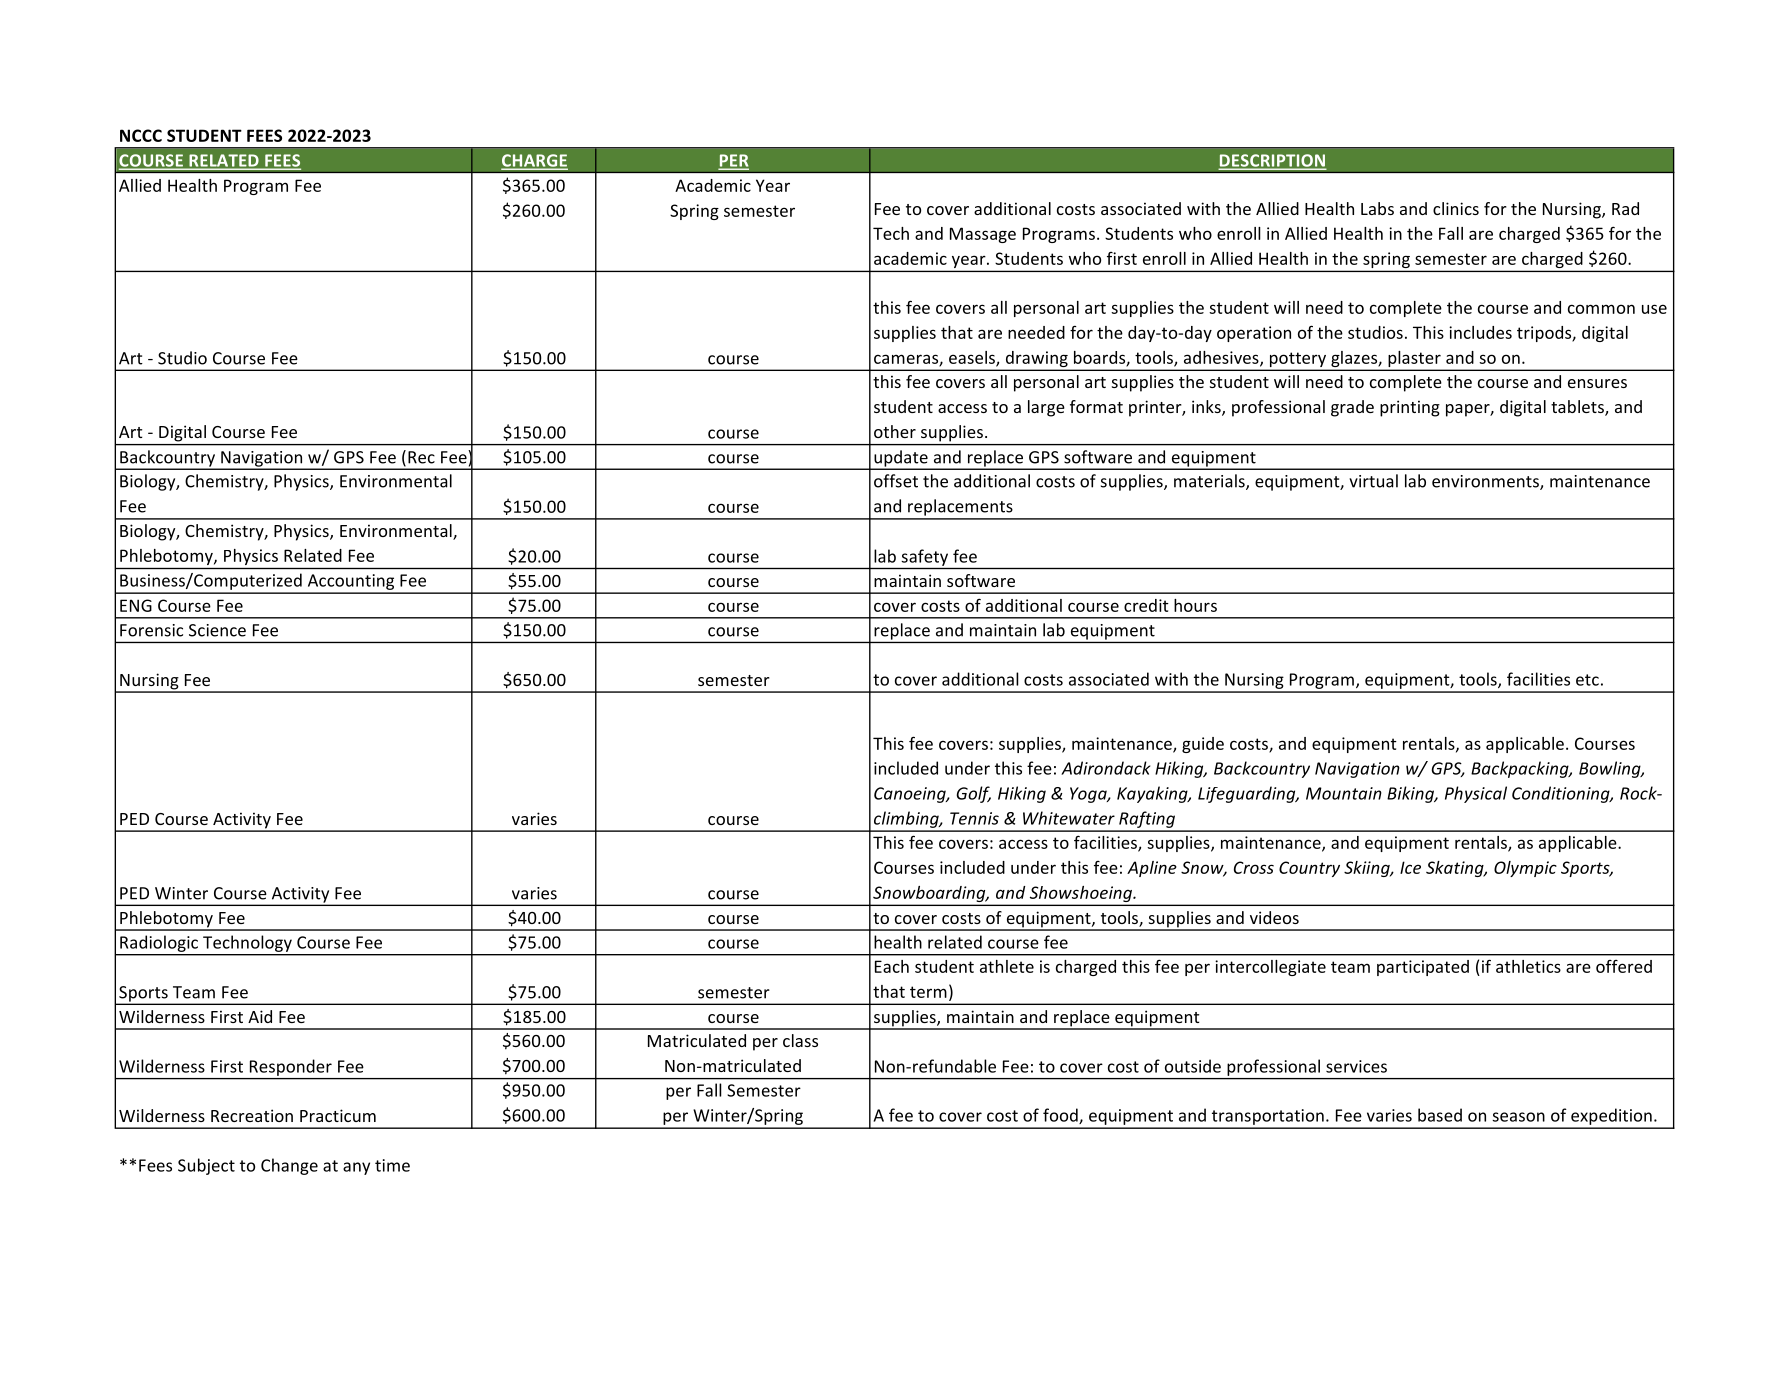 This image has height=1382, width=1789. Describe the element at coordinates (338, 1115) in the image. I see `Practicum` at that location.
